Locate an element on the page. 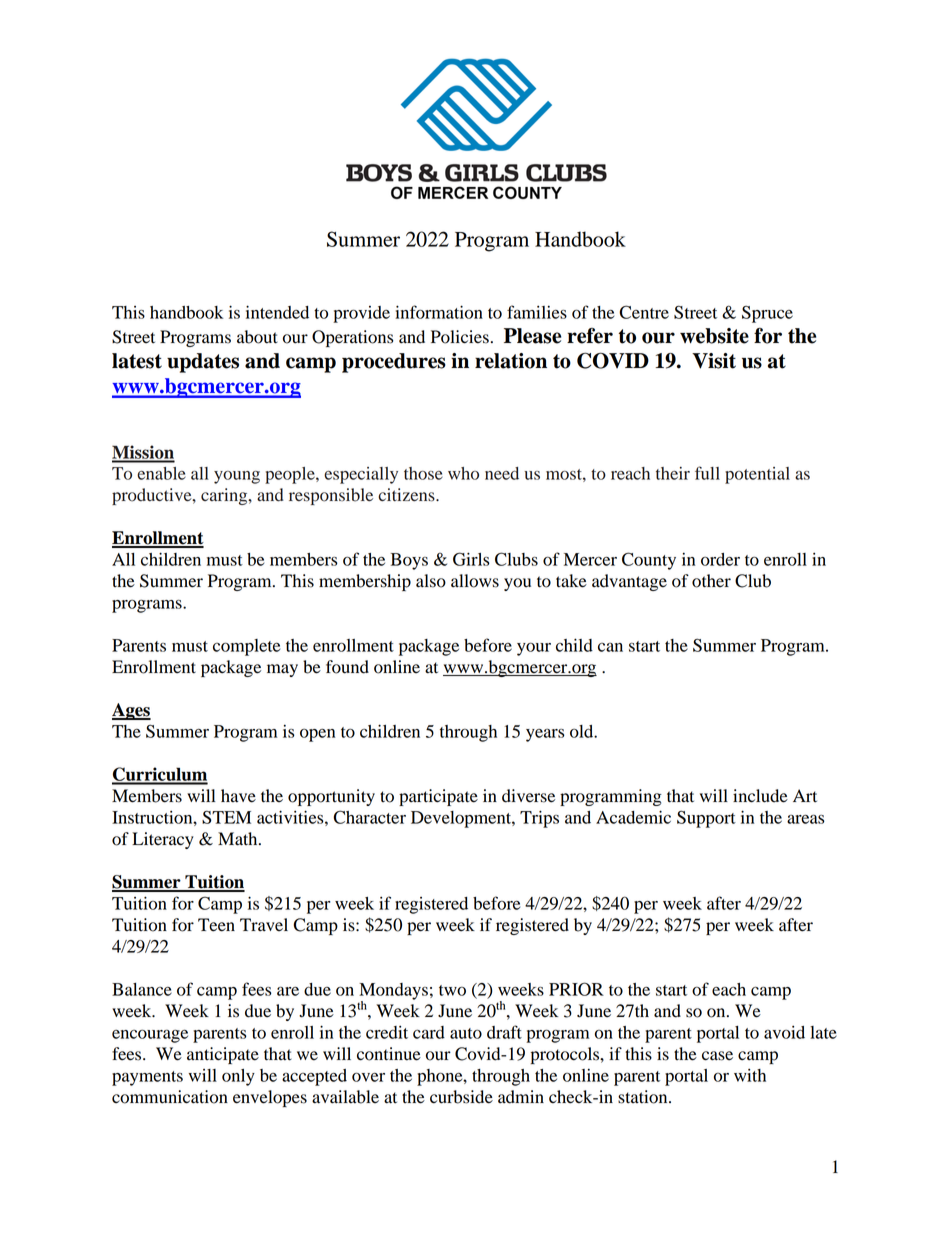 The height and width of the image is (1233, 952). Policies is located at coordinates (460, 337).
